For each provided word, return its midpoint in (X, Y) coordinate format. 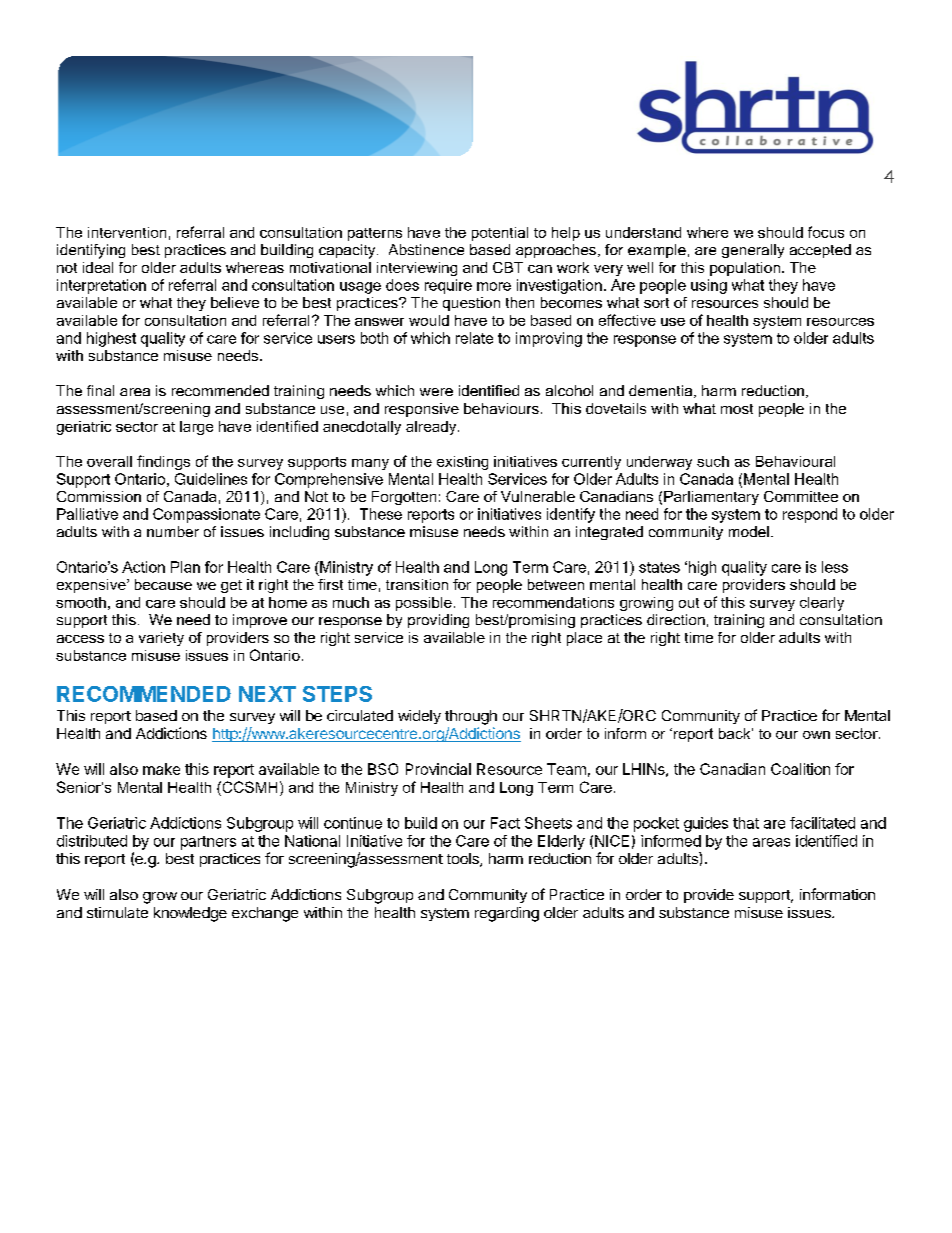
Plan (185, 567)
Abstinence (426, 249)
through (471, 717)
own (816, 735)
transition (417, 584)
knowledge (190, 914)
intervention (127, 232)
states (659, 567)
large (196, 428)
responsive (422, 410)
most (737, 409)
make (161, 769)
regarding (507, 914)
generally (753, 251)
